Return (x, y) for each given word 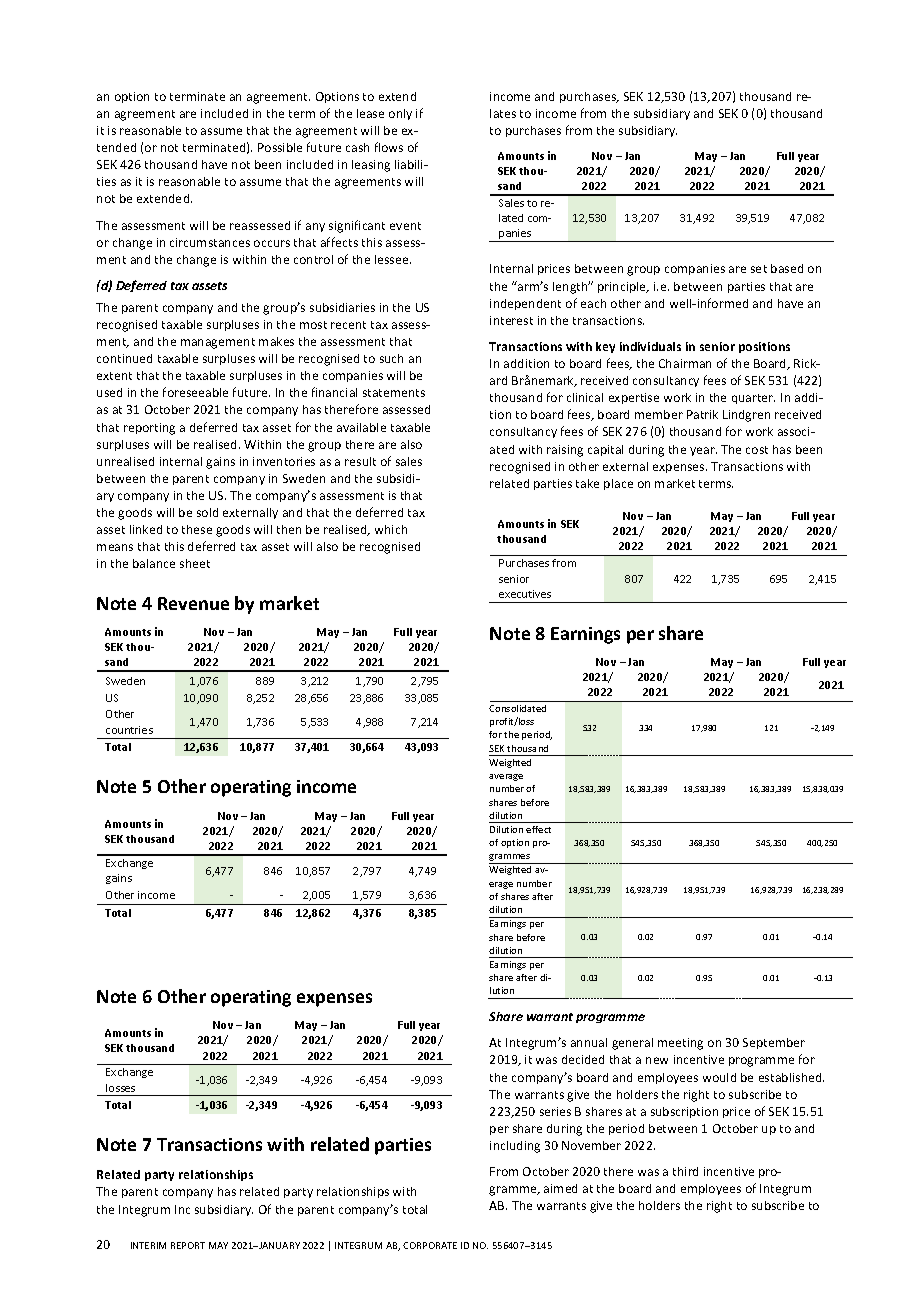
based (787, 268)
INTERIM (148, 1245)
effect (538, 829)
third (685, 1171)
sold (207, 512)
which (391, 529)
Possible (280, 147)
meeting (680, 1044)
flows (389, 147)
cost (757, 450)
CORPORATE (430, 1245)
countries (129, 730)
